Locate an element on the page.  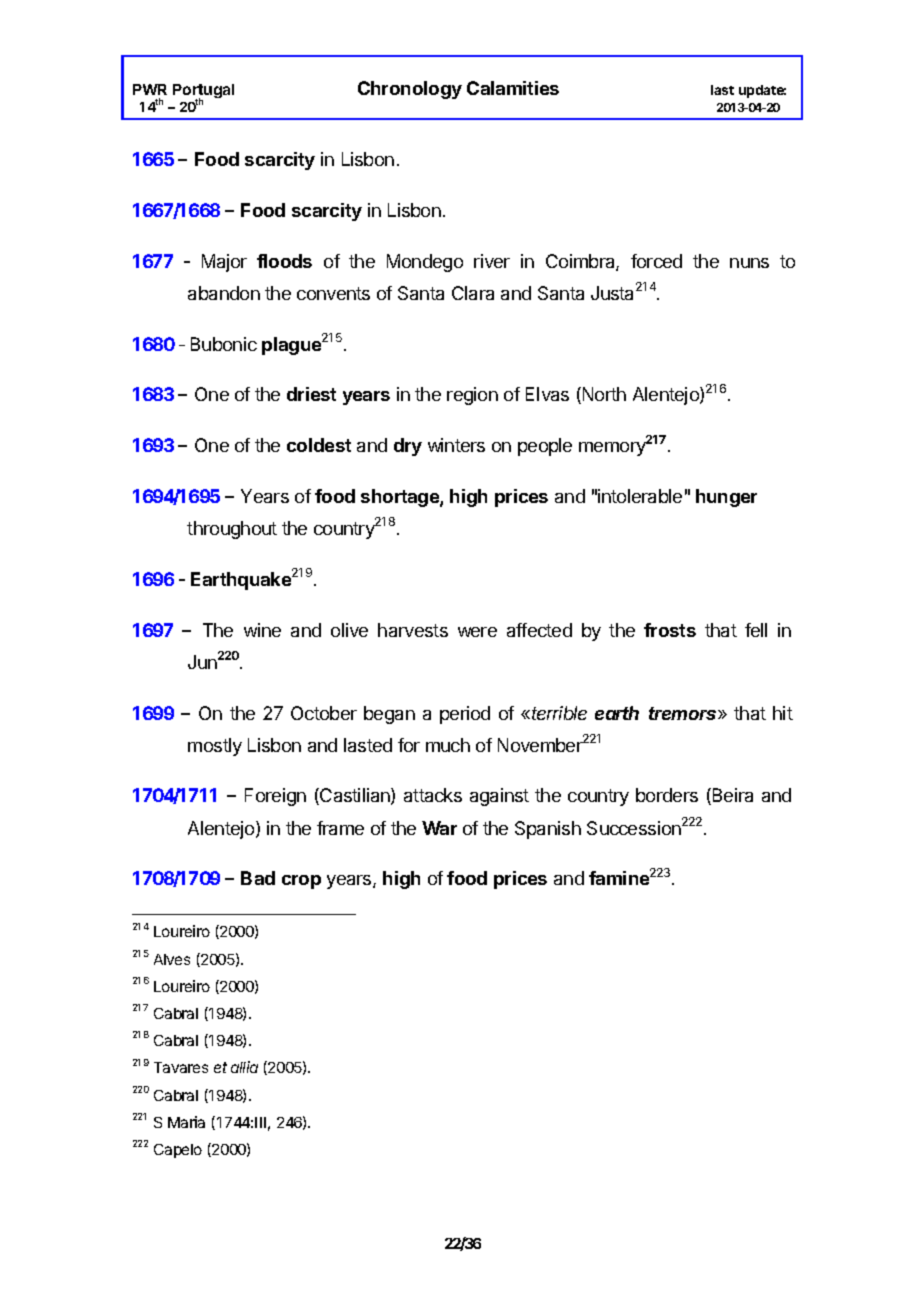
were is located at coordinates (477, 632).
